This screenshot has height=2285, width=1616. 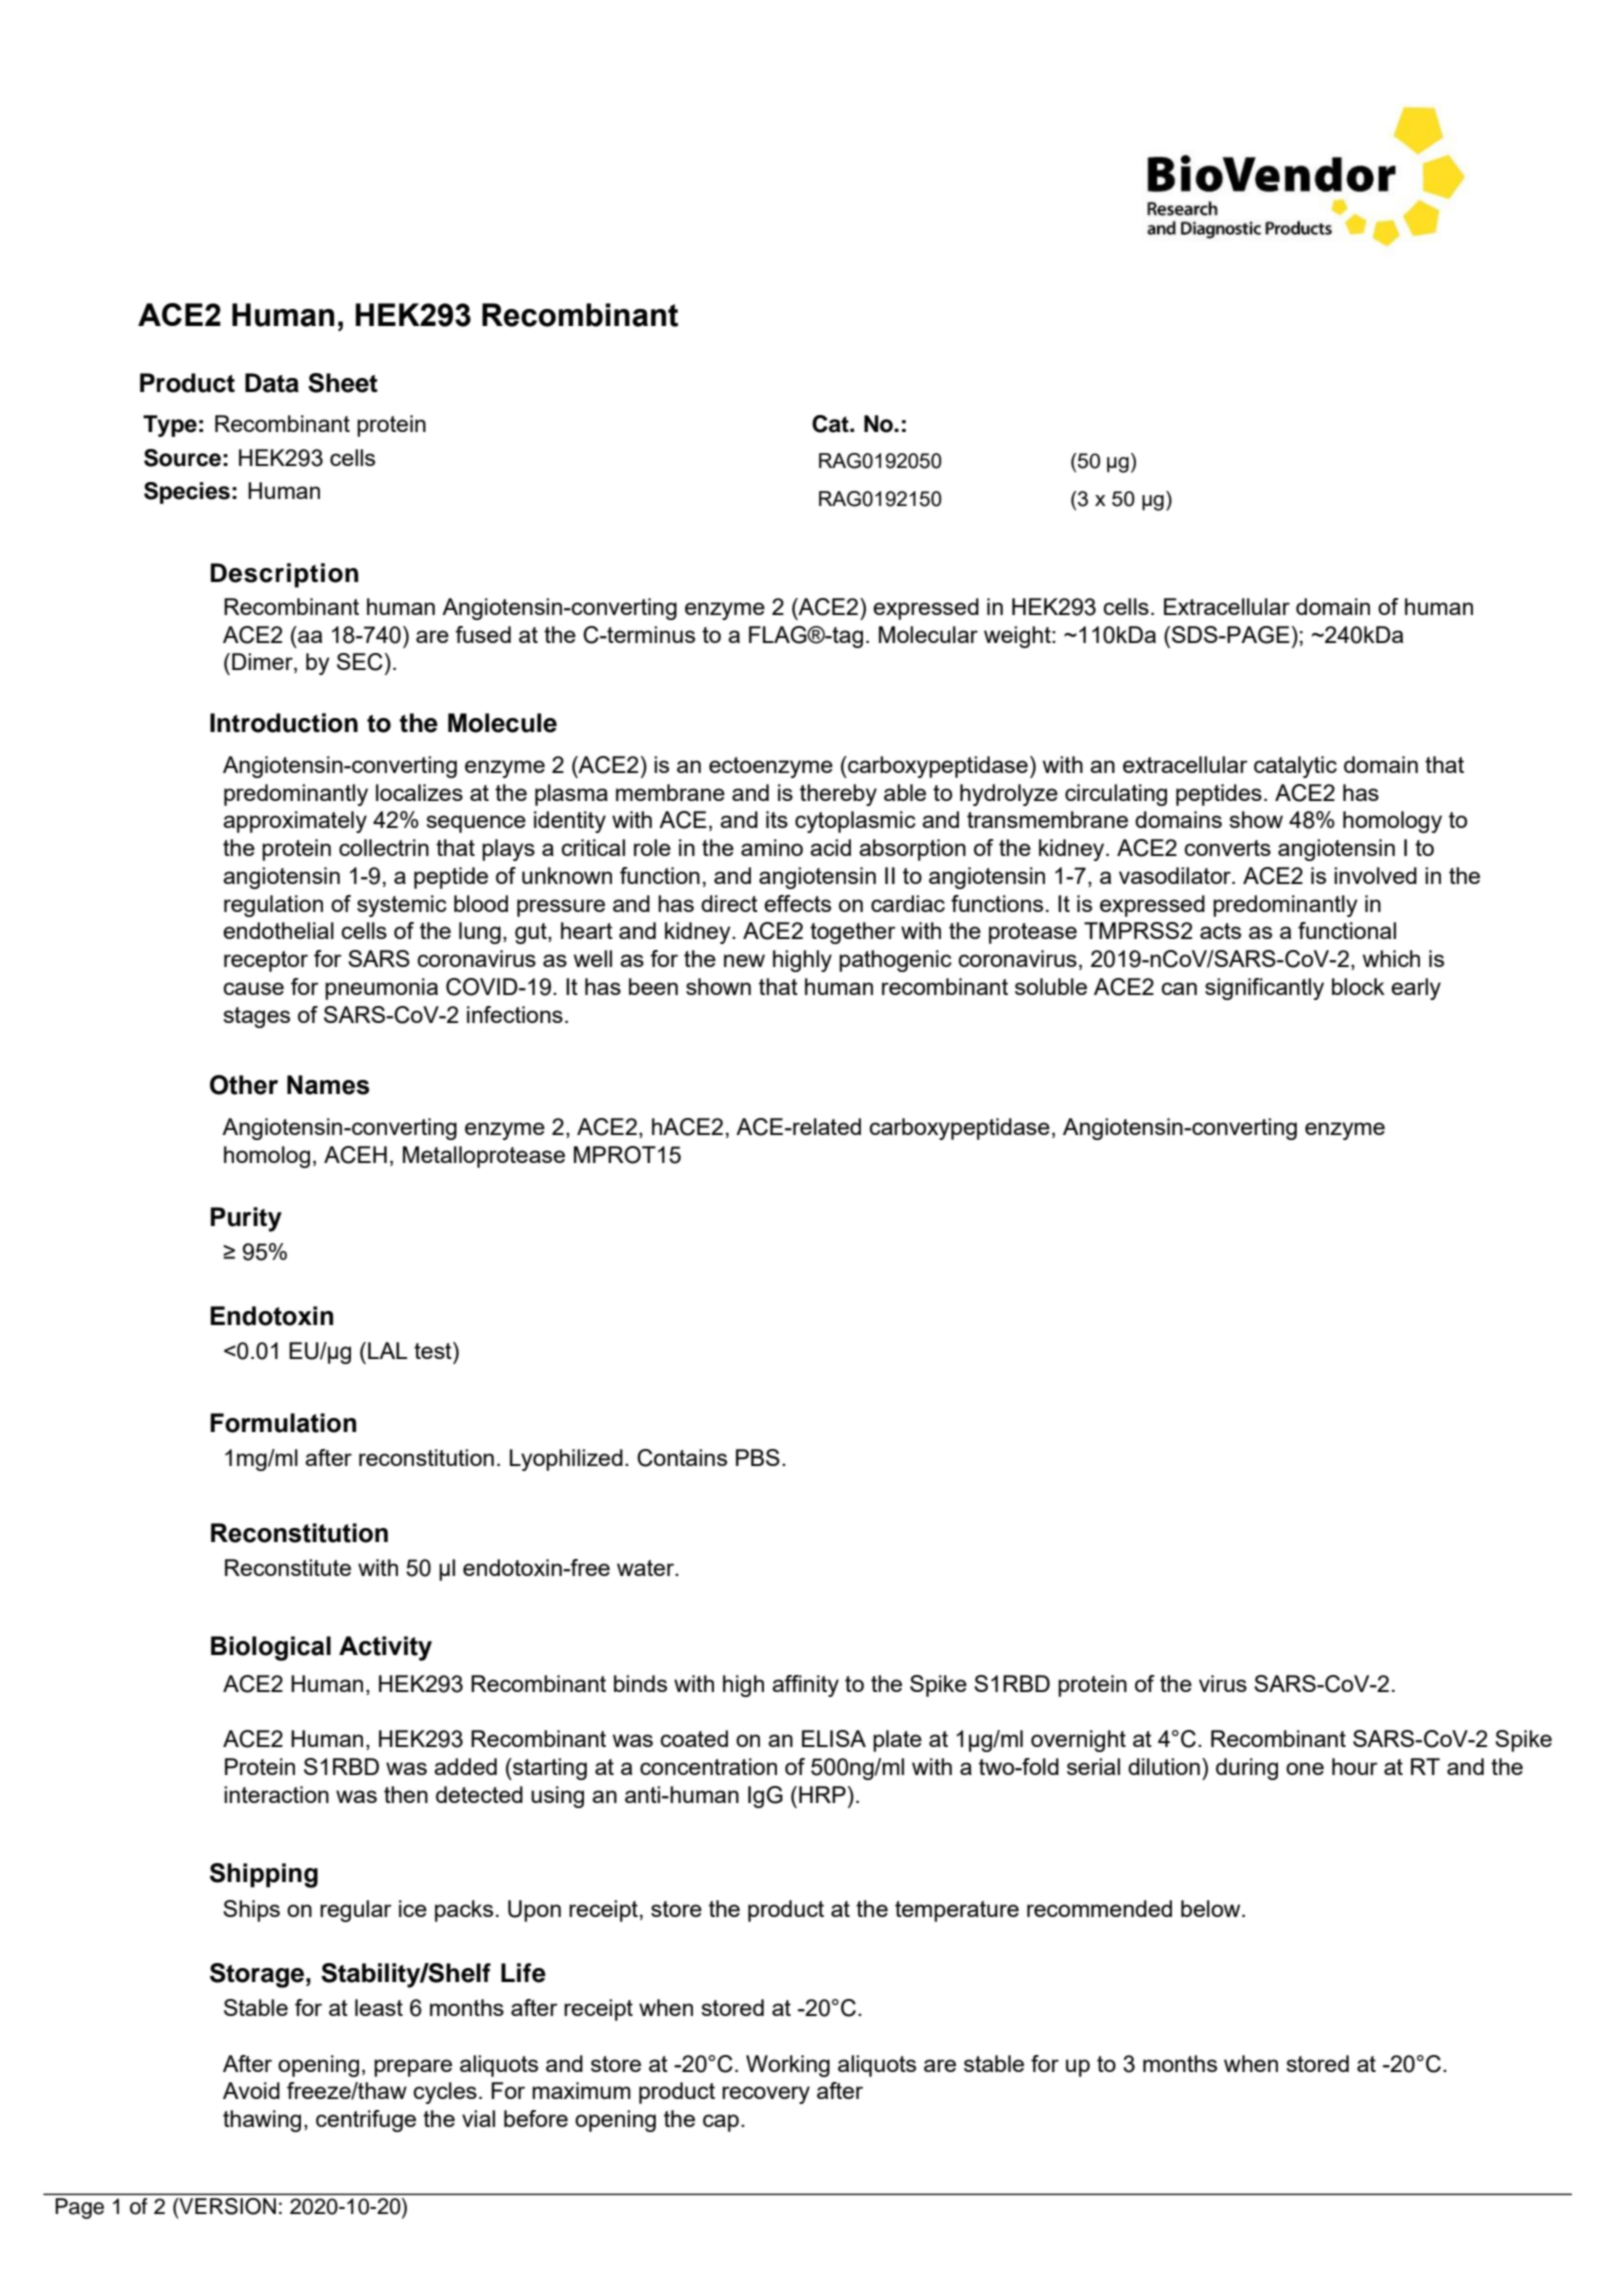 What do you see at coordinates (251, 2090) in the screenshot?
I see `Avoid` at bounding box center [251, 2090].
